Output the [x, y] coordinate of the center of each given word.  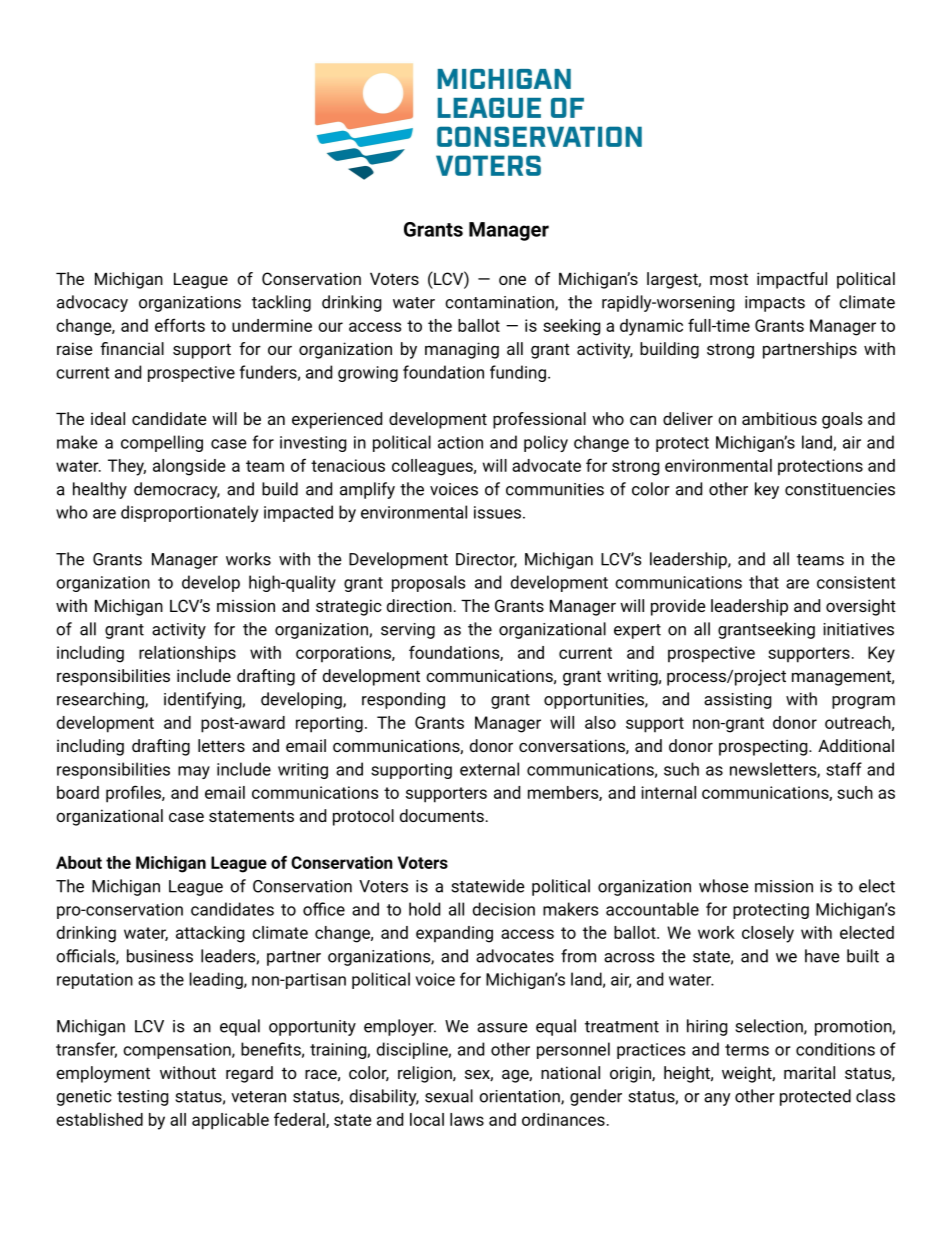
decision [504, 909]
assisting [737, 701]
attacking [210, 934]
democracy [177, 490]
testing [142, 1098]
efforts [180, 325]
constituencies [840, 489]
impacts [775, 304]
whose [724, 886]
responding [403, 700]
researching [101, 700]
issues [497, 512]
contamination [500, 303]
